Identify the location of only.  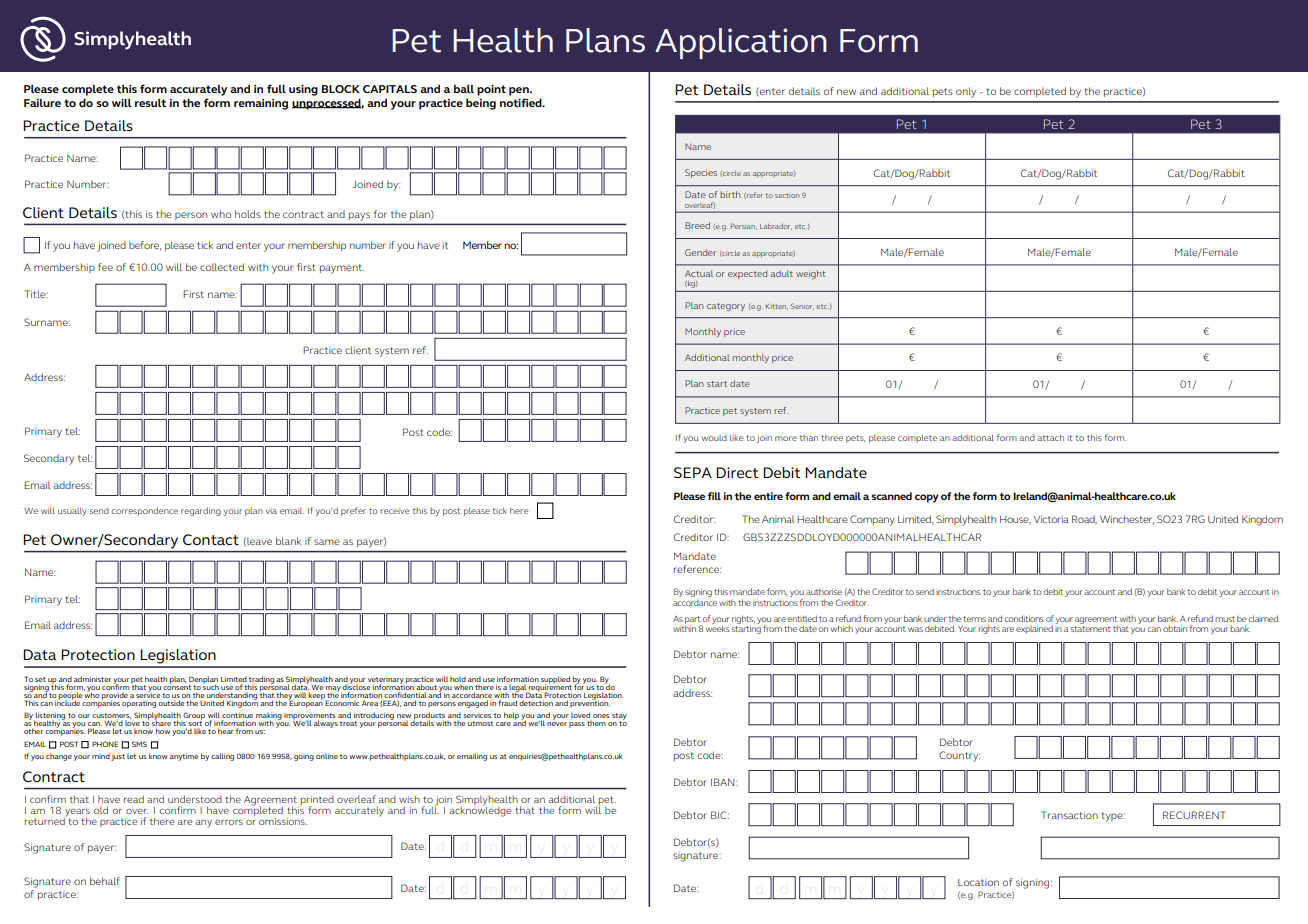
(966, 92).
